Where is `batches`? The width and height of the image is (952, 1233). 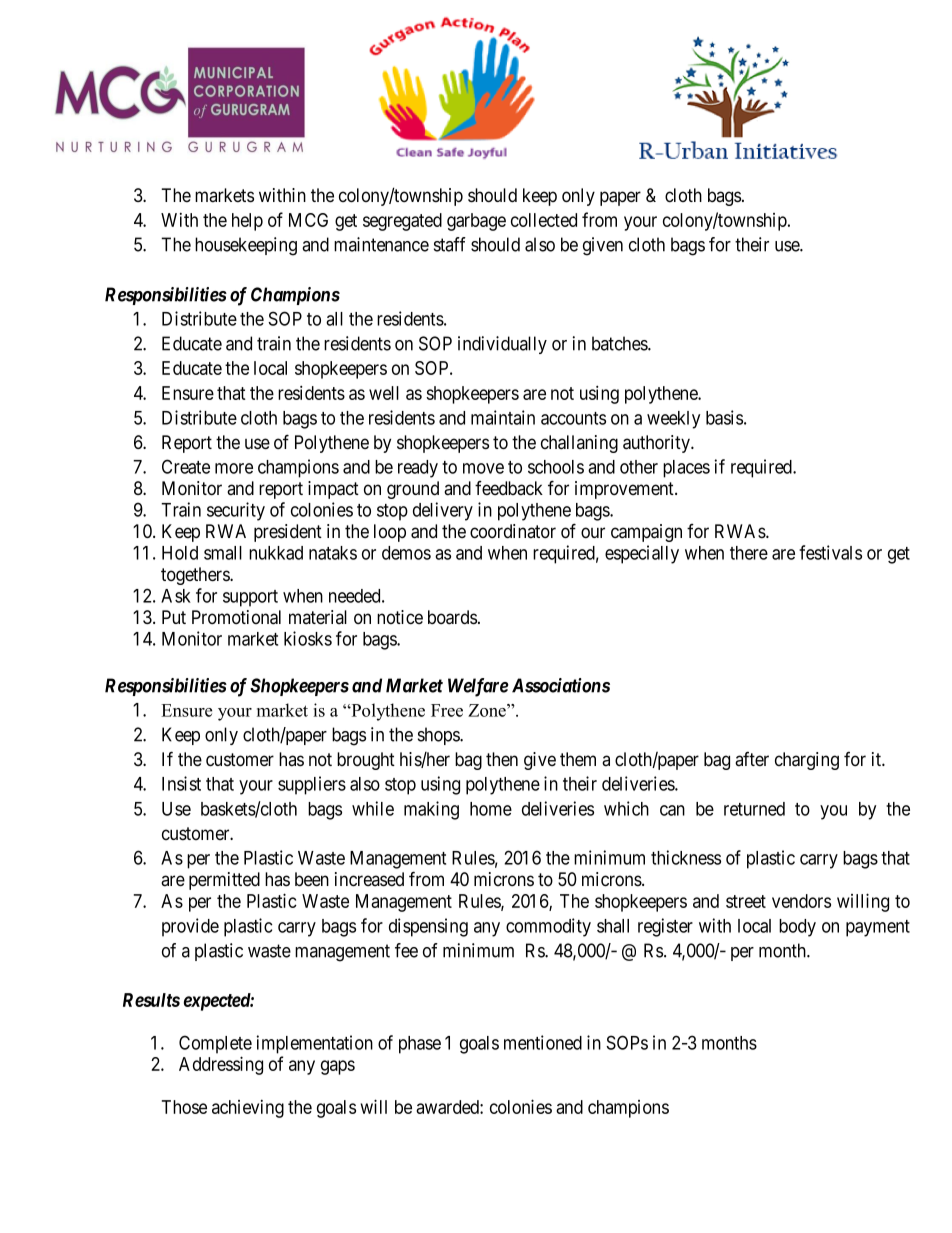 batches is located at coordinates (620, 343).
